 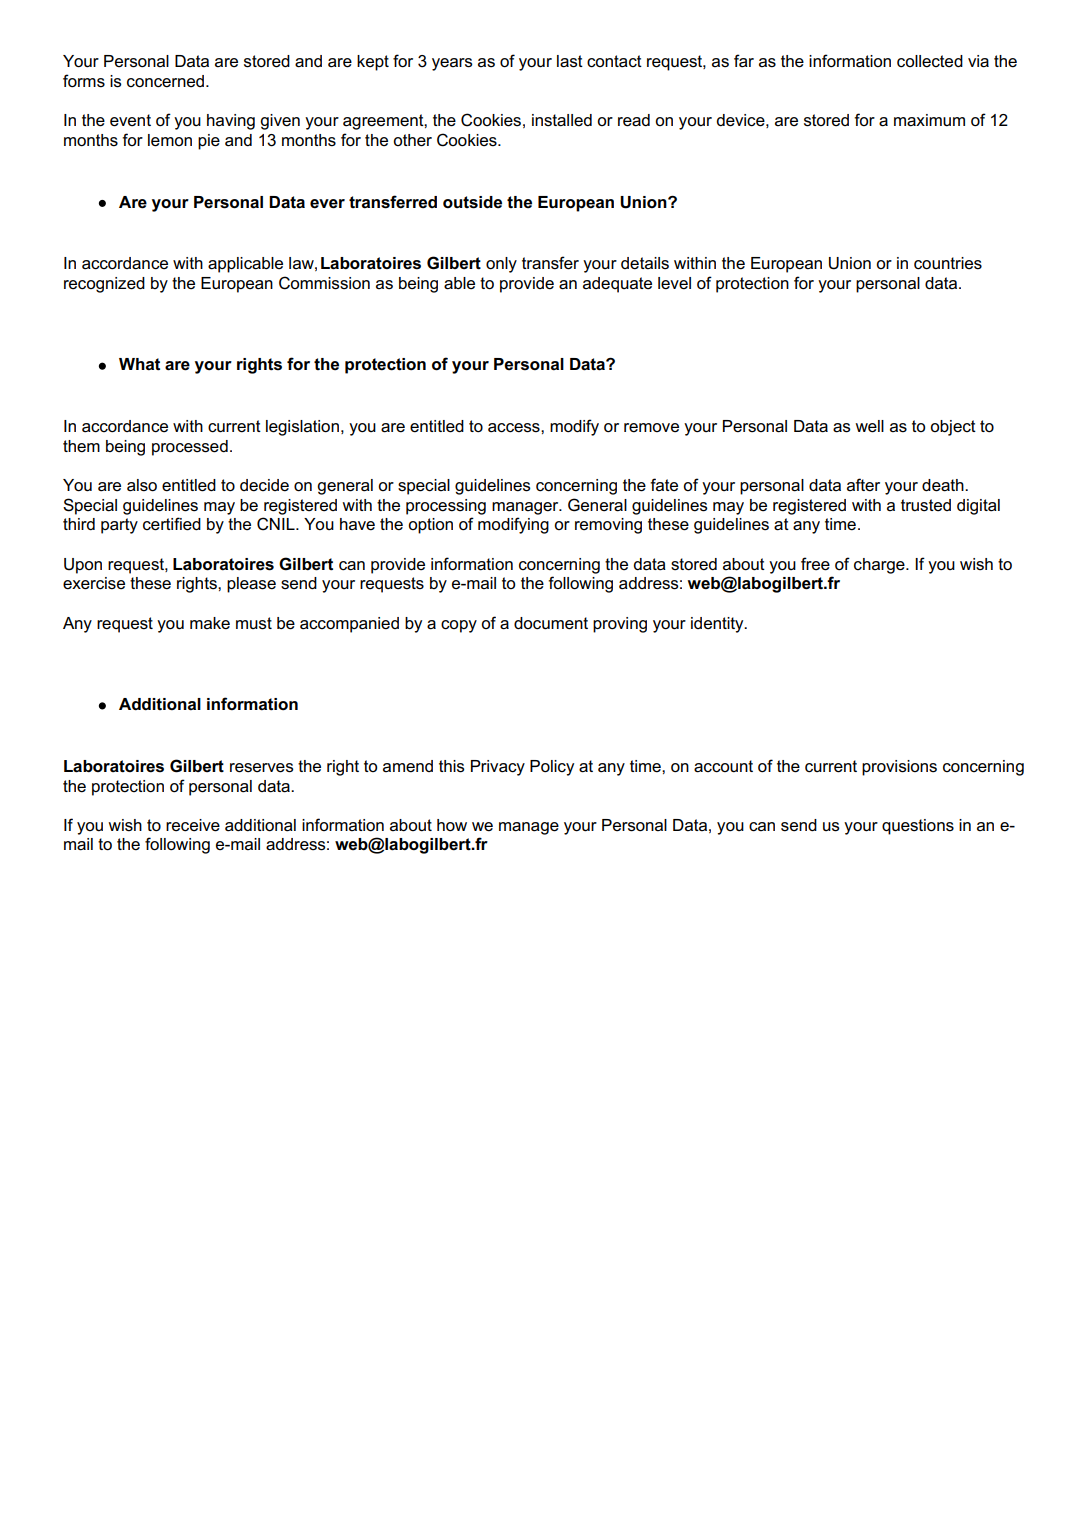 I want to click on charge, so click(x=880, y=566).
